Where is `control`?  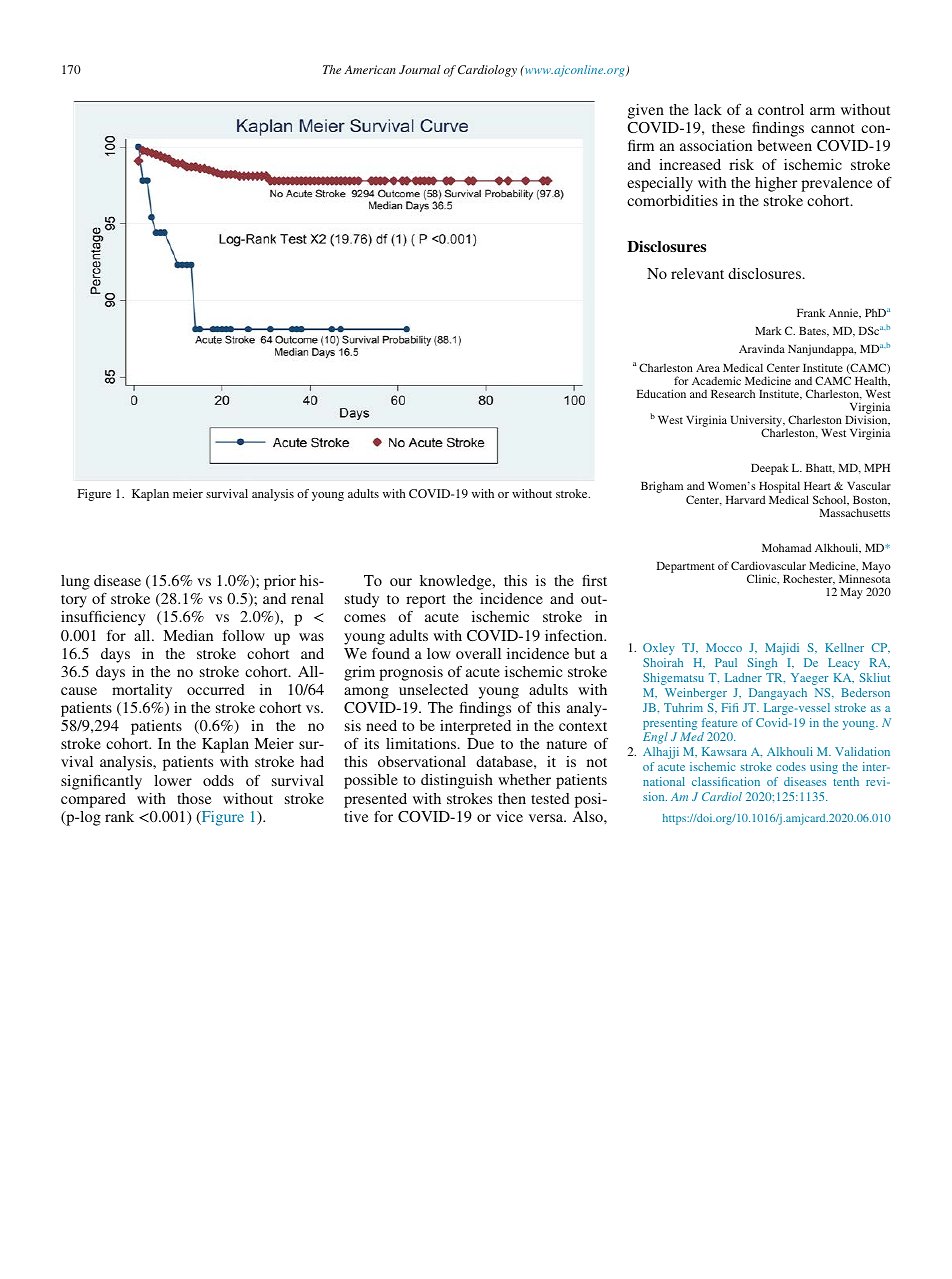
control is located at coordinates (781, 109).
